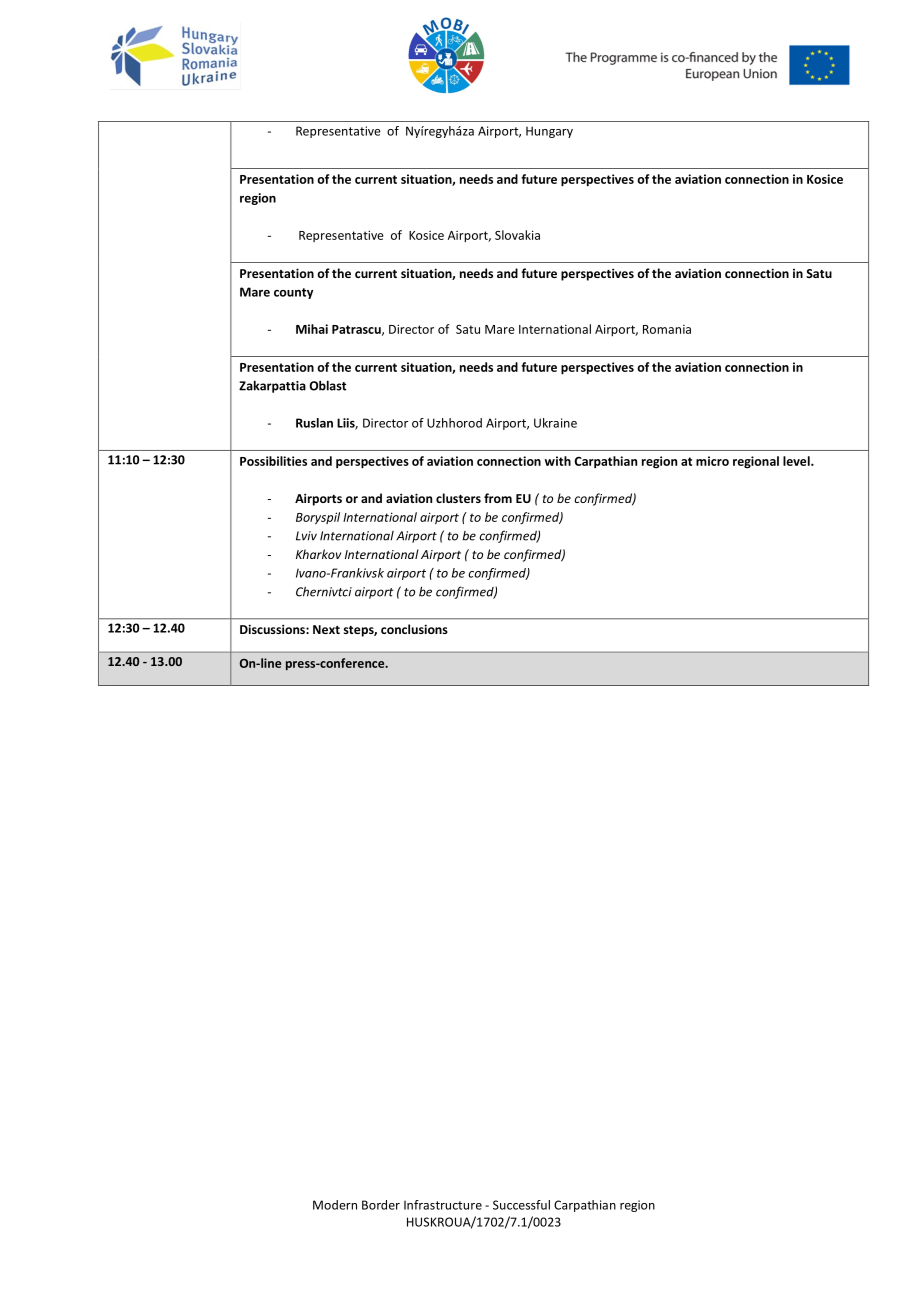 The image size is (924, 1307). Describe the element at coordinates (498, 498) in the image. I see `from` at that location.
